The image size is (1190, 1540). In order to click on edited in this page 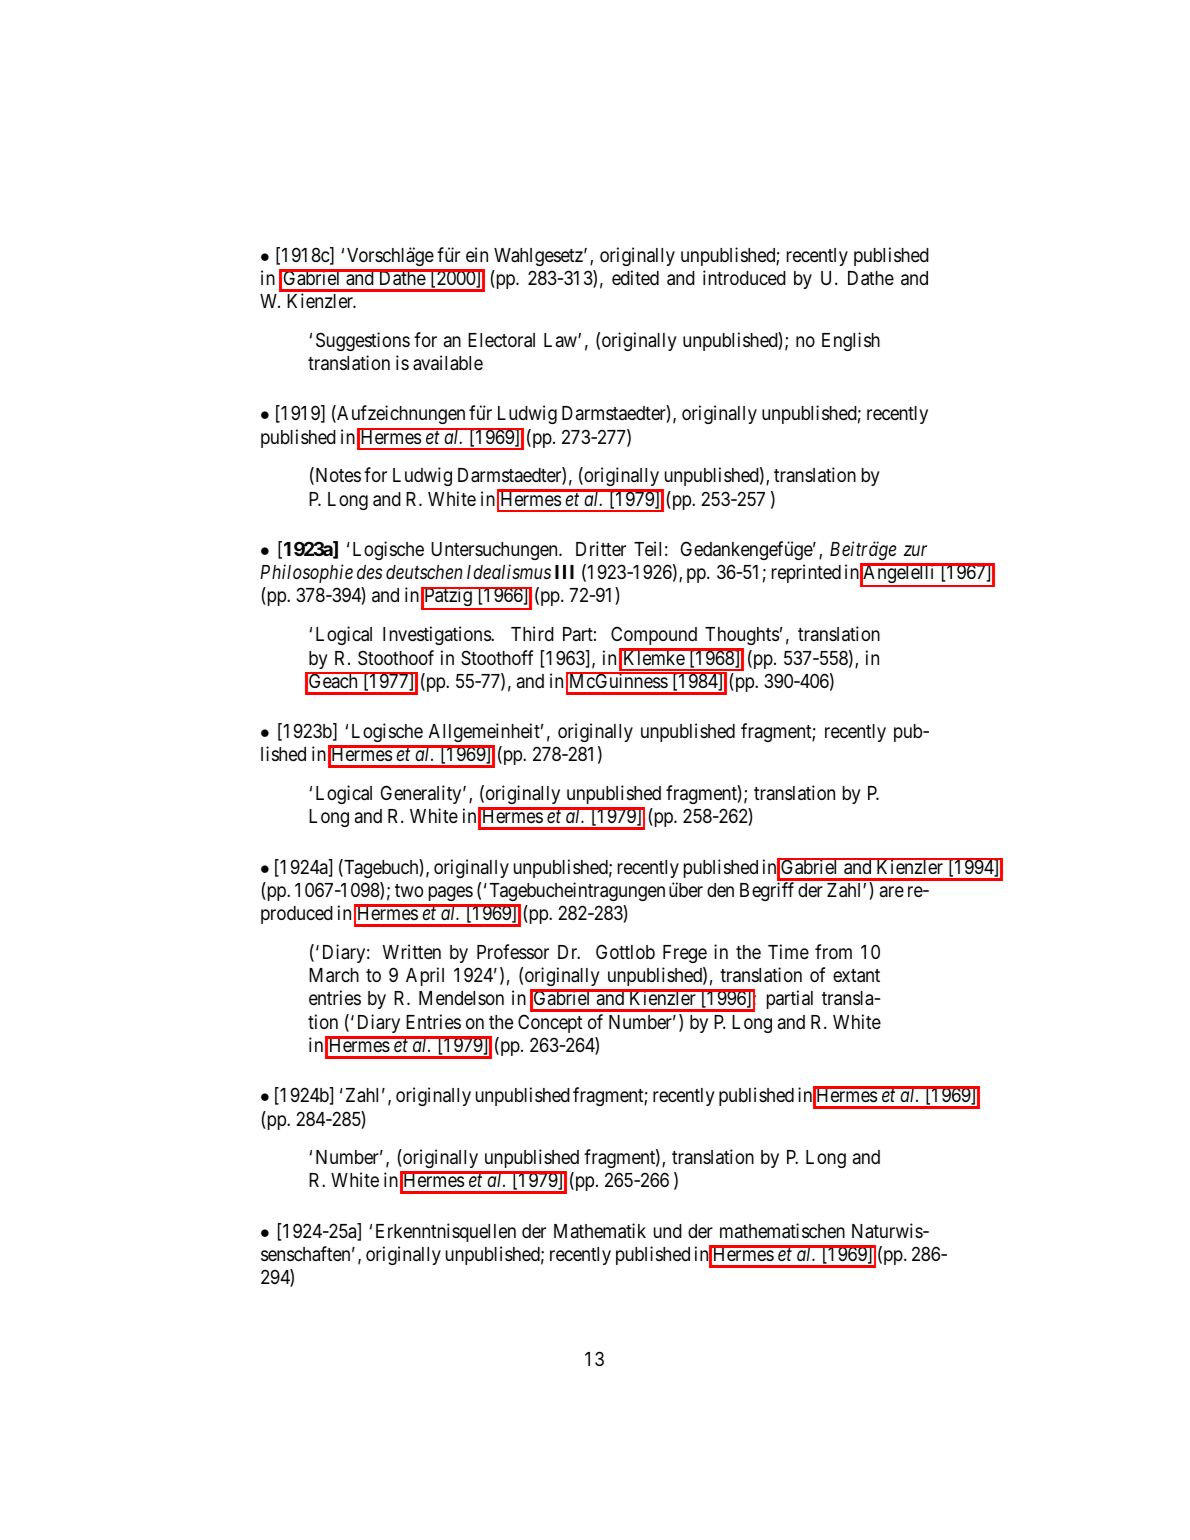, I will do `click(635, 277)`.
